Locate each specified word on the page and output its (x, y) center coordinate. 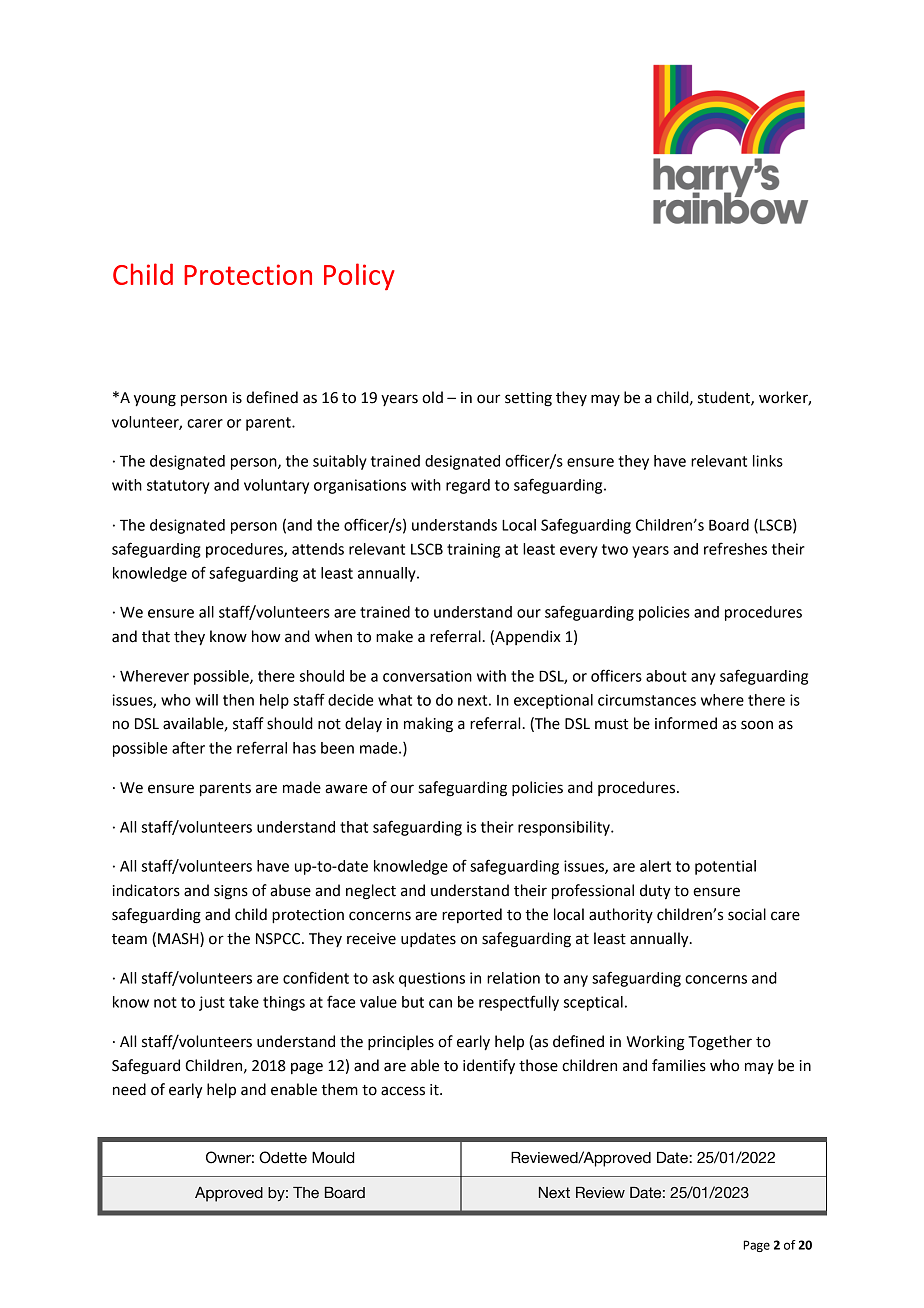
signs (231, 892)
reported (472, 915)
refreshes (735, 548)
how (266, 636)
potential (725, 867)
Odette (283, 1157)
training (473, 550)
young (155, 400)
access (403, 1091)
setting (528, 399)
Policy (359, 276)
